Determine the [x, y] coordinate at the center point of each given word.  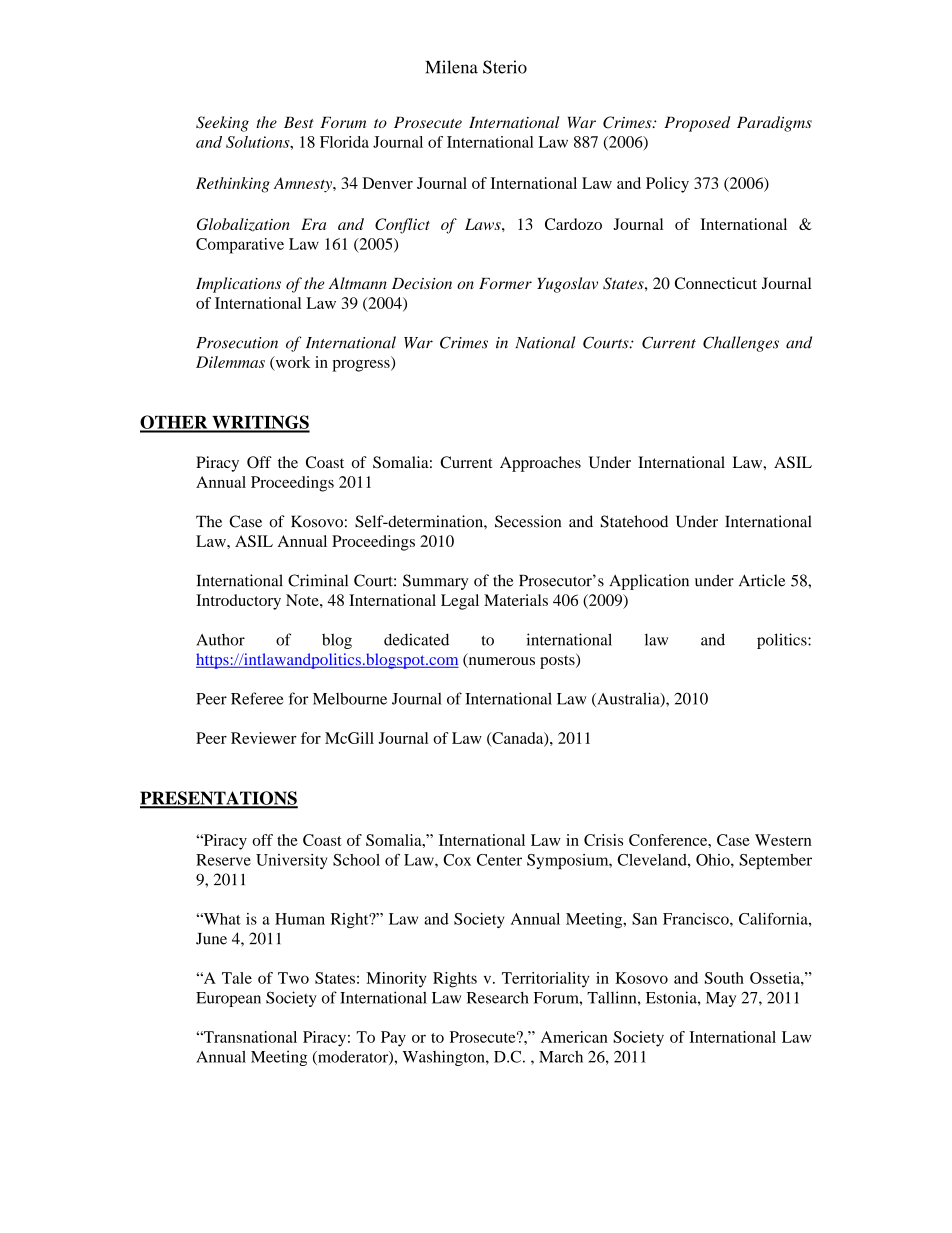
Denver [388, 183]
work [291, 363]
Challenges [741, 344]
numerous [500, 662]
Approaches [540, 464]
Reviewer [264, 738]
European [228, 999]
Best [299, 122]
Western [783, 840]
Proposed [697, 124]
